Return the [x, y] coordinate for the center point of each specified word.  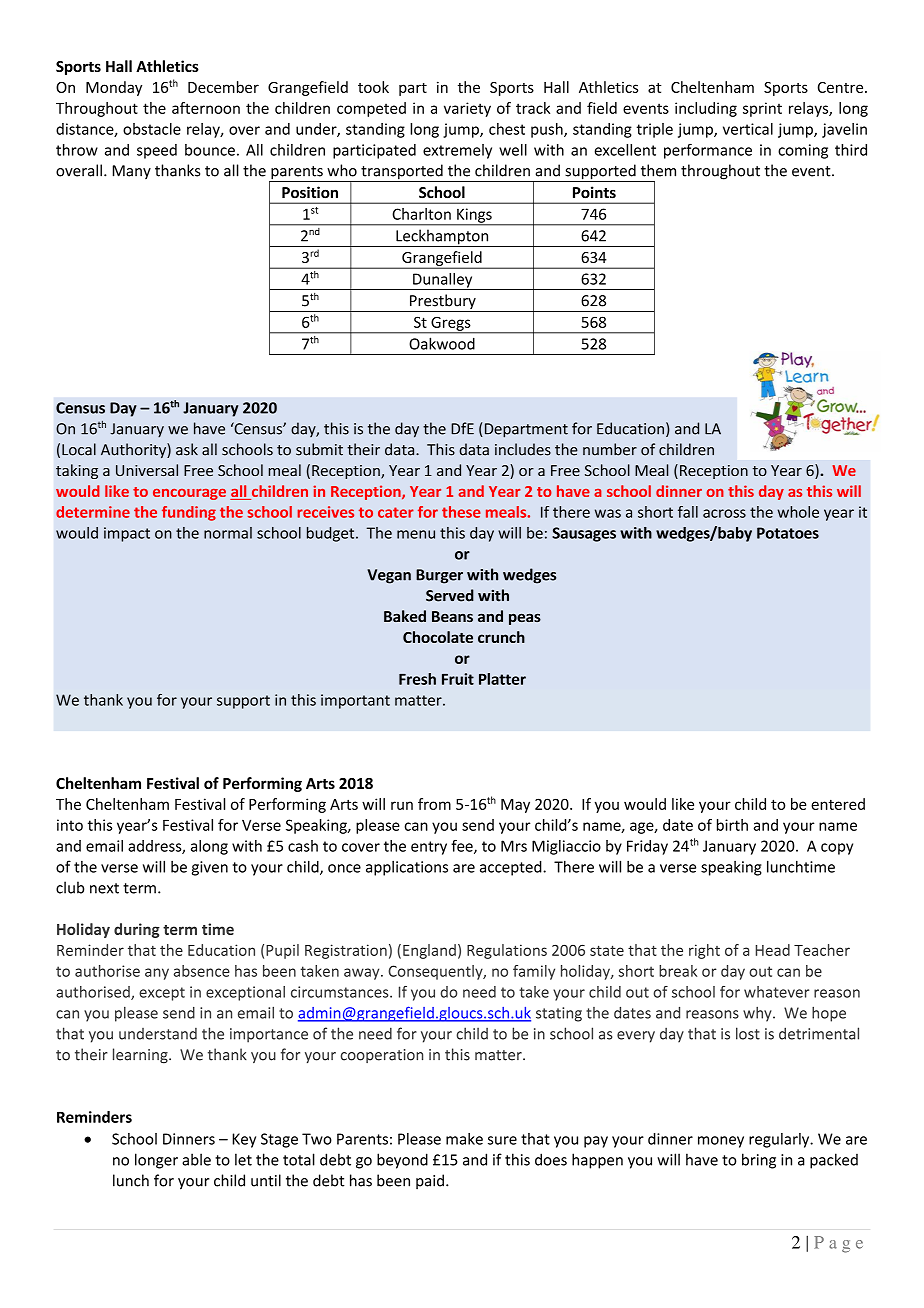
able [196, 1159]
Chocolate [438, 637]
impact [127, 534]
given [210, 868]
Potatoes [788, 533]
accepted [512, 868]
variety [467, 109]
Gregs [451, 325]
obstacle [152, 129]
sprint [762, 109]
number [610, 449]
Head [773, 950]
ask [187, 449]
